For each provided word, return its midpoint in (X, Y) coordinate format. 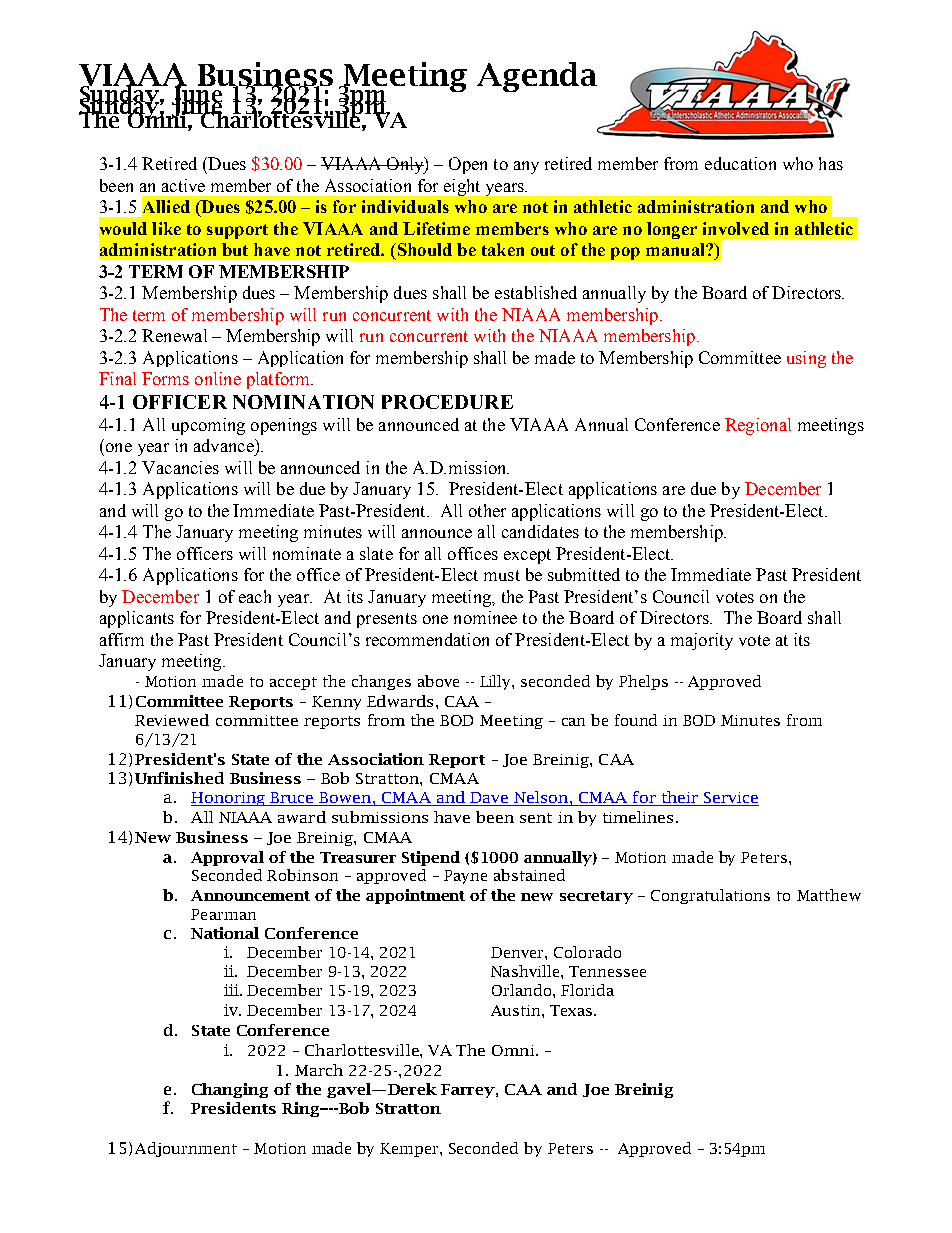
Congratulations (710, 896)
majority (702, 641)
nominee (485, 617)
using (806, 359)
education (740, 163)
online (218, 378)
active (183, 185)
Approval (227, 858)
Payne (465, 877)
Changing (230, 1090)
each (255, 596)
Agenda (537, 77)
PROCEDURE (447, 402)
